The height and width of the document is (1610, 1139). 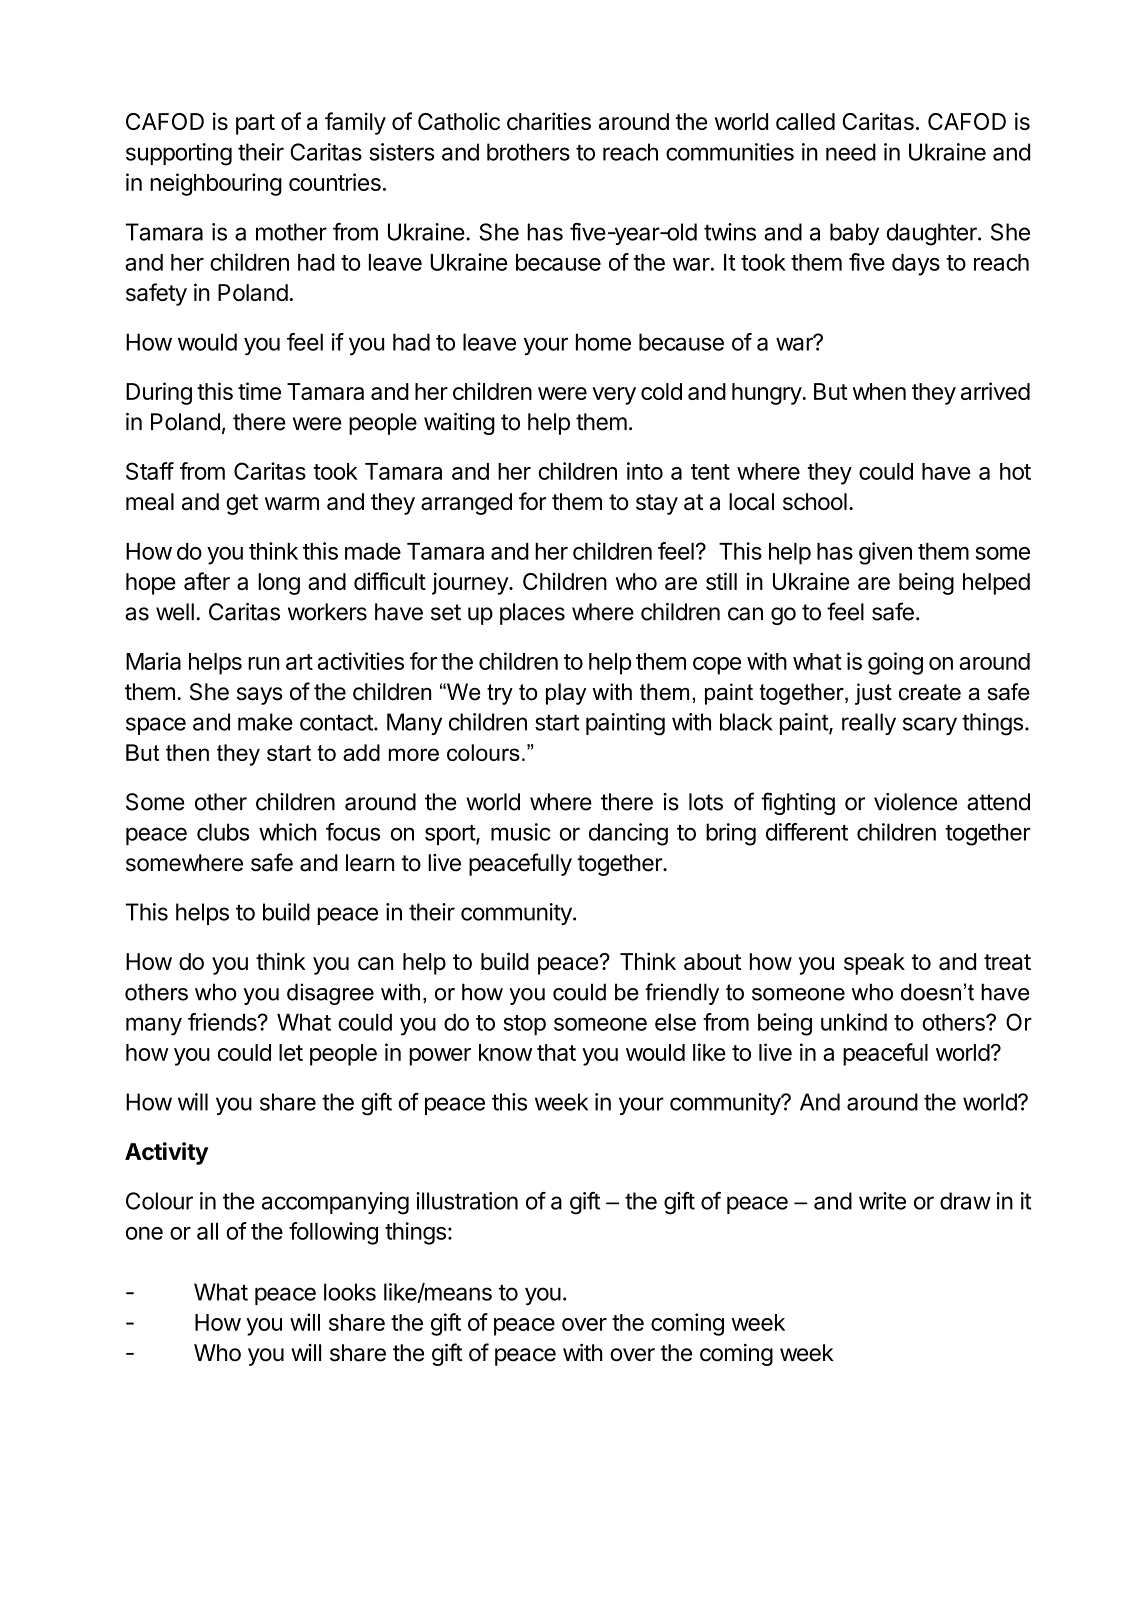 What do you see at coordinates (566, 694) in the document?
I see `play` at bounding box center [566, 694].
